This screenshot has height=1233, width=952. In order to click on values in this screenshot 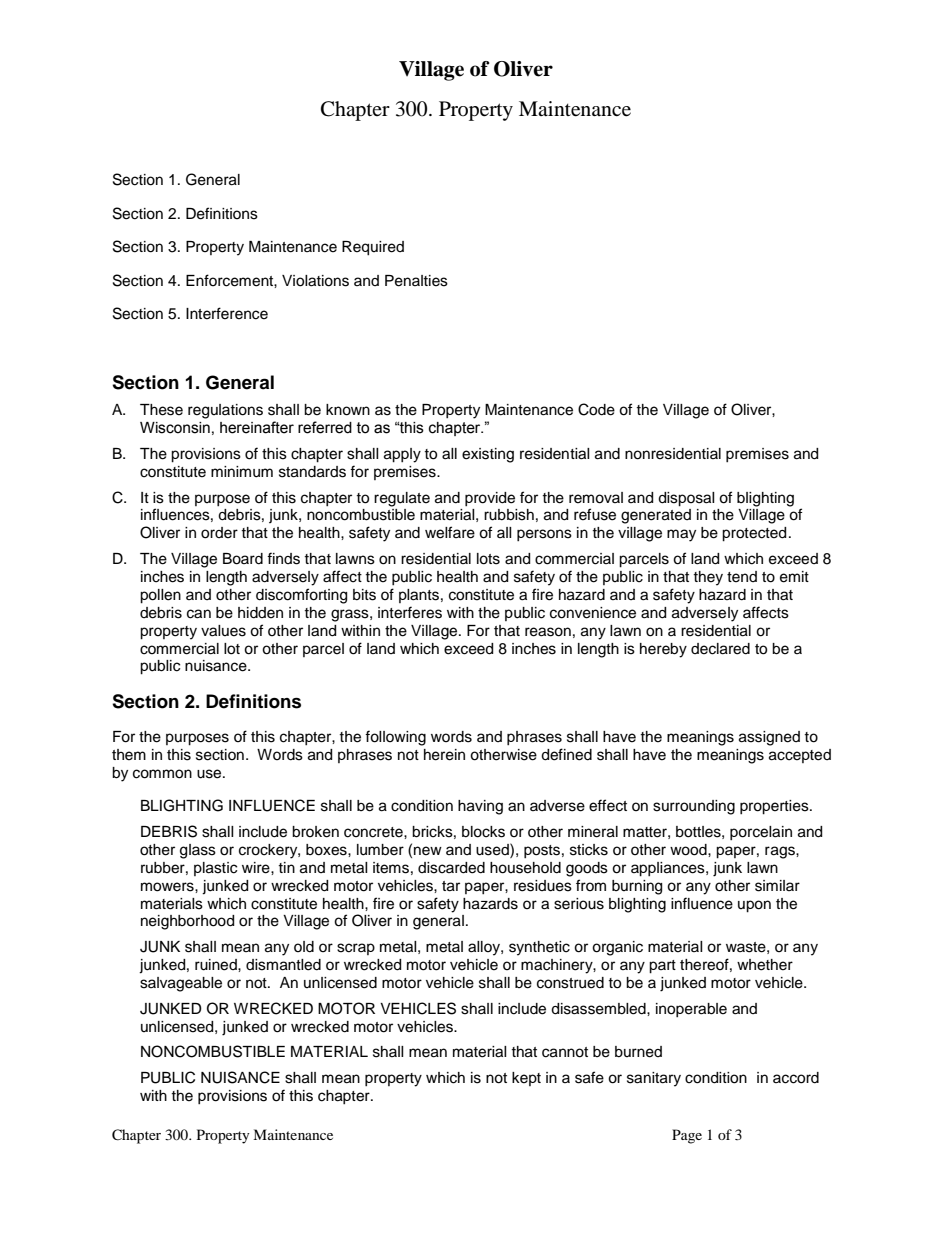, I will do `click(223, 631)`.
